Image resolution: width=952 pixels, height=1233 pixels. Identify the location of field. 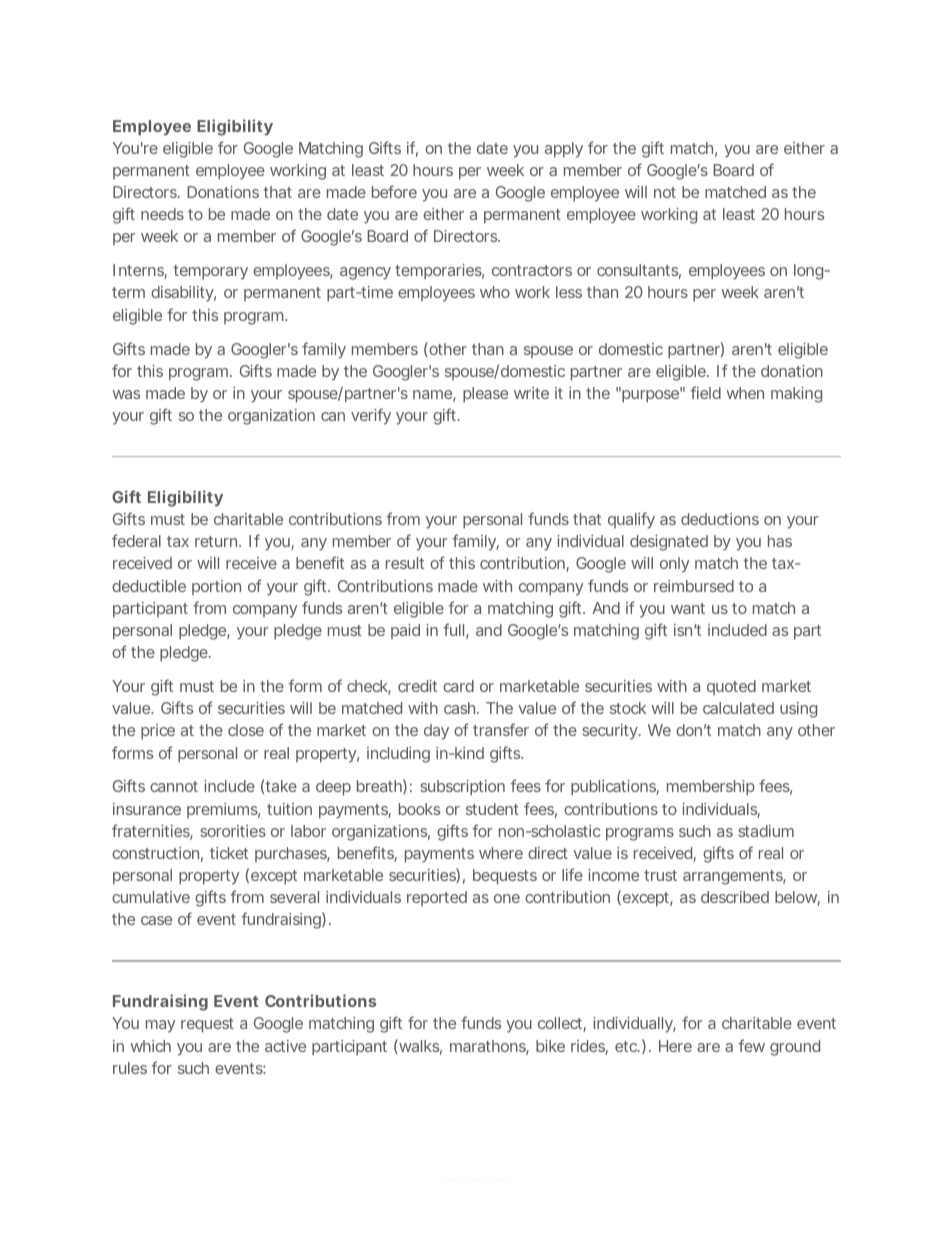
(705, 392).
